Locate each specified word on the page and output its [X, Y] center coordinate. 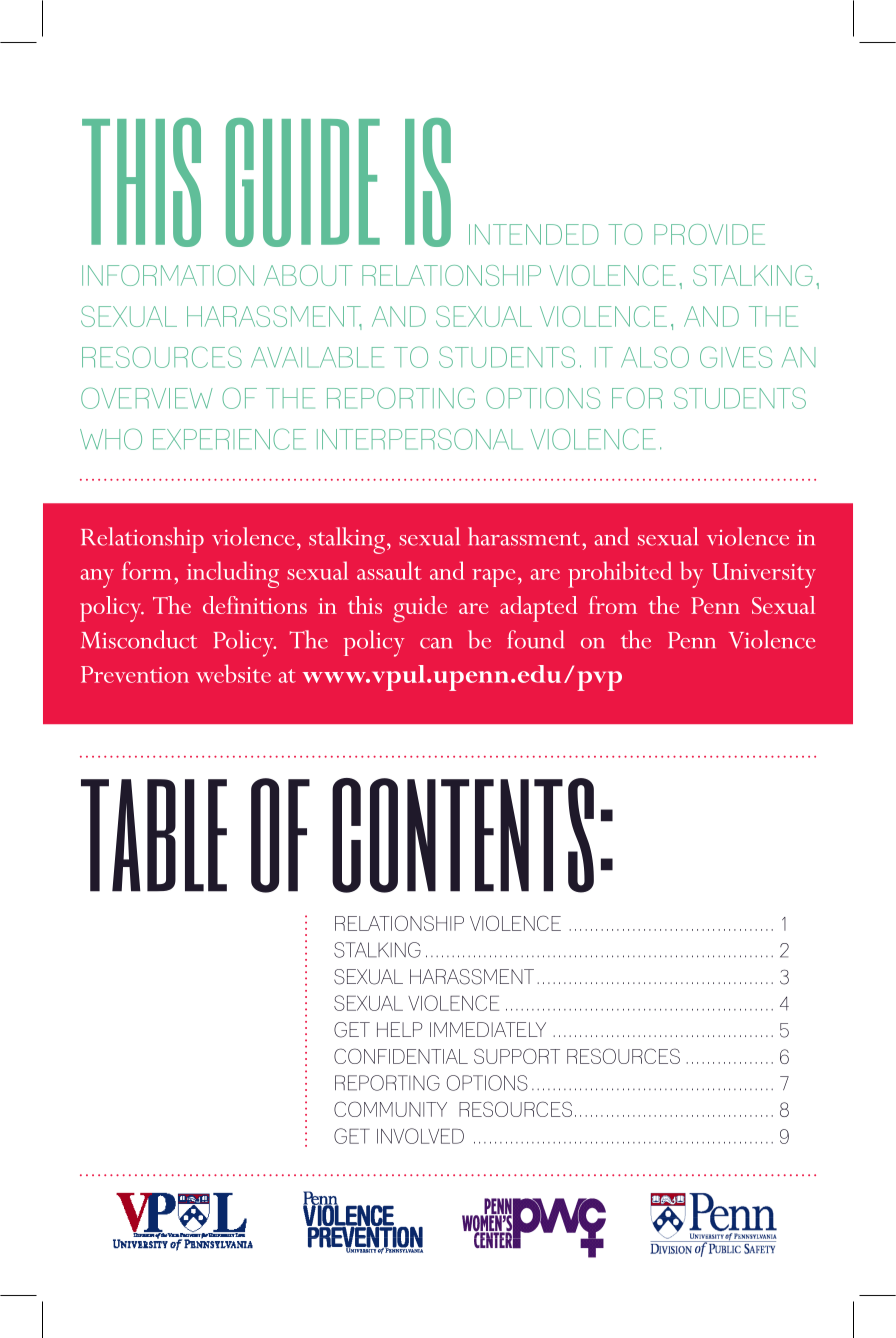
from [613, 605]
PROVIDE [709, 234]
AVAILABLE [317, 357]
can [436, 643]
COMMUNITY [390, 1109]
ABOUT [308, 275]
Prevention [135, 674]
